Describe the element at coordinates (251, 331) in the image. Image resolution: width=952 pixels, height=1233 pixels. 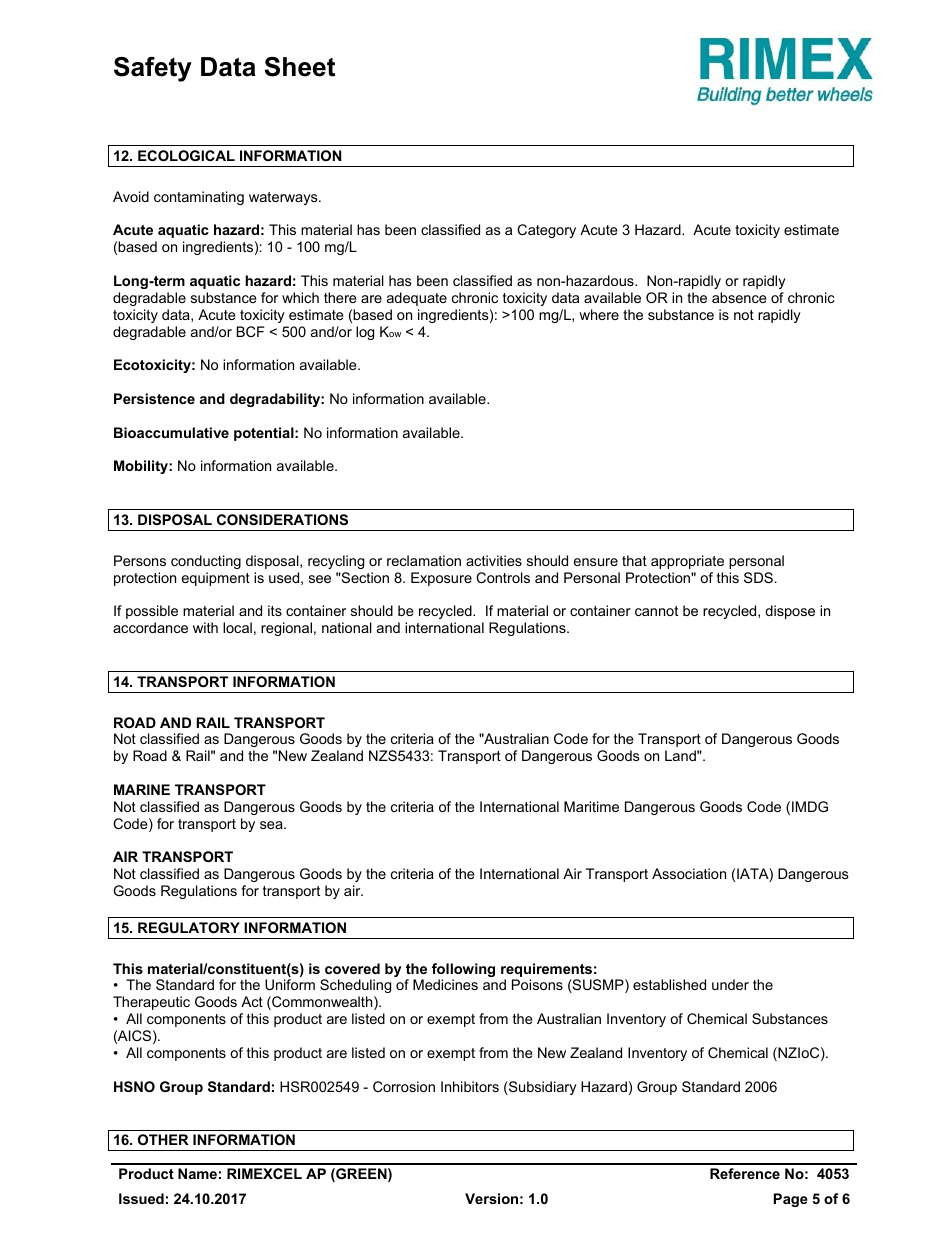
I see `BCF` at that location.
